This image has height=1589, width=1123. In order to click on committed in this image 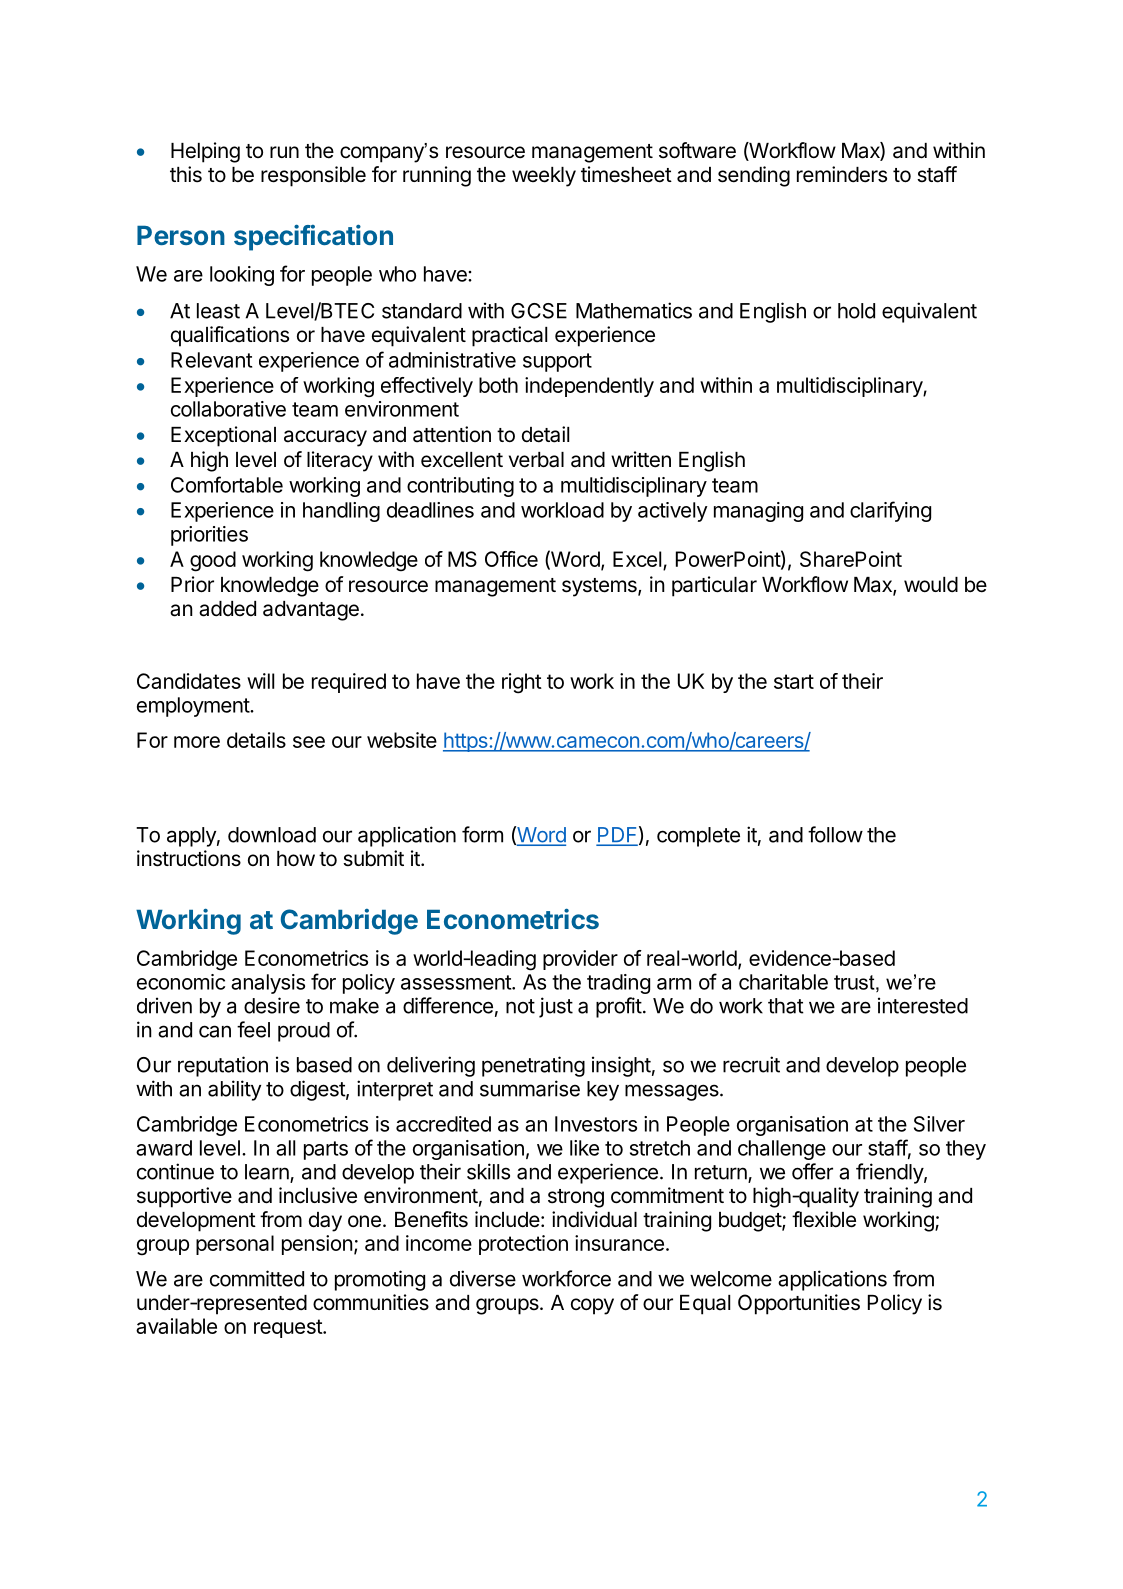, I will do `click(257, 1278)`.
